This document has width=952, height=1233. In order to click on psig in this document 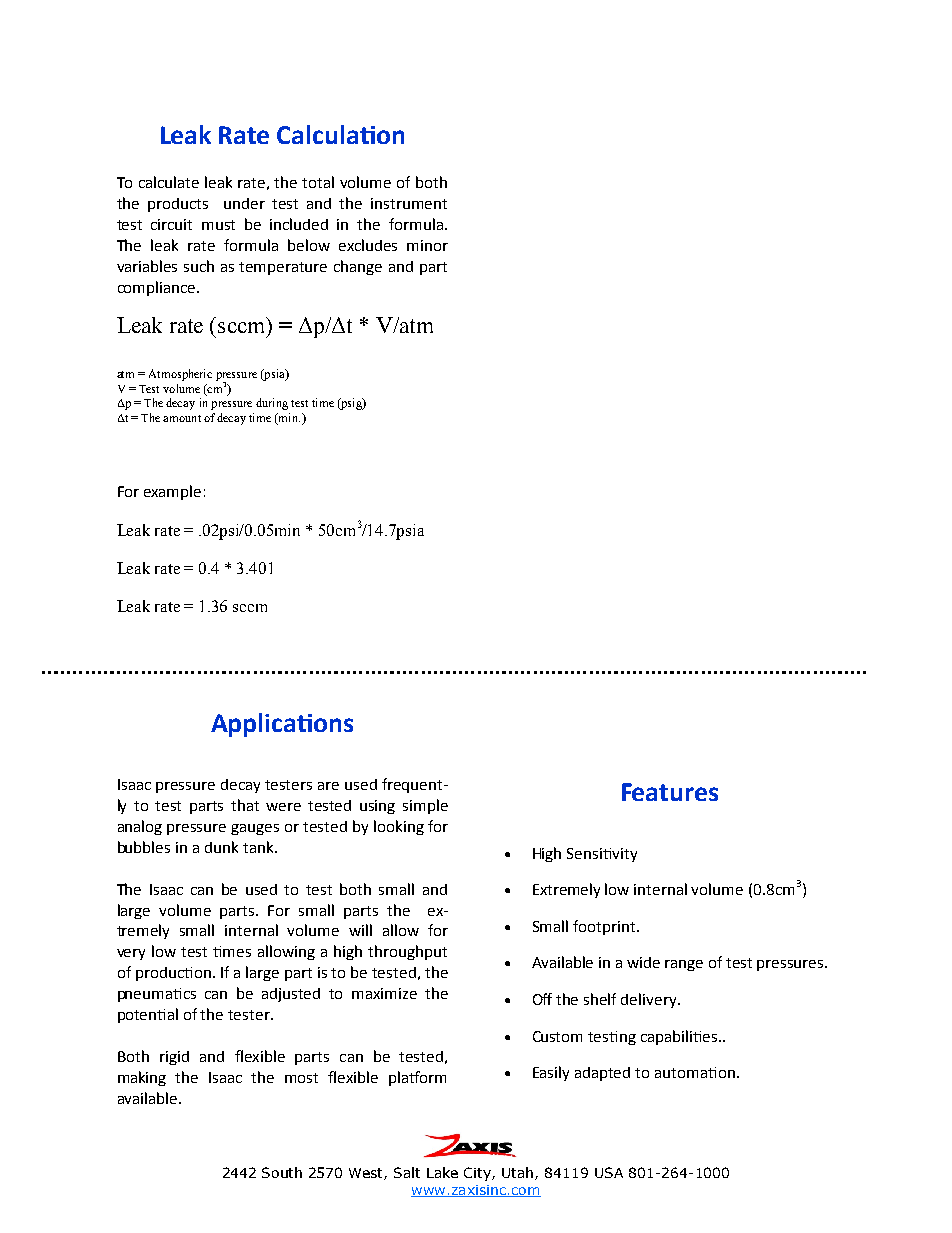, I will do `click(351, 404)`.
